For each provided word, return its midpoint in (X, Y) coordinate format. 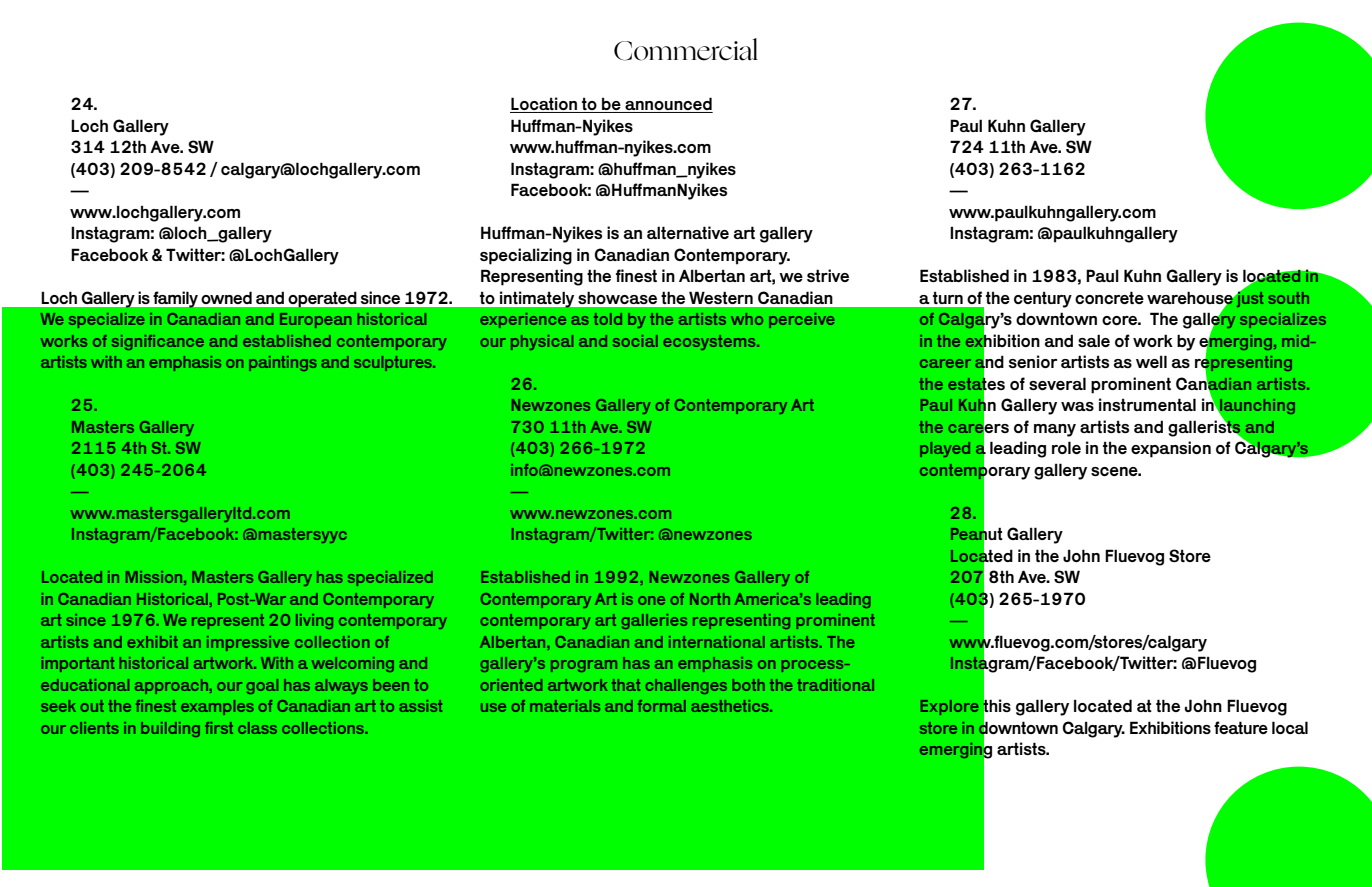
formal (662, 706)
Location (544, 105)
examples (217, 707)
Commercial (686, 49)
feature (1241, 727)
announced (668, 105)
